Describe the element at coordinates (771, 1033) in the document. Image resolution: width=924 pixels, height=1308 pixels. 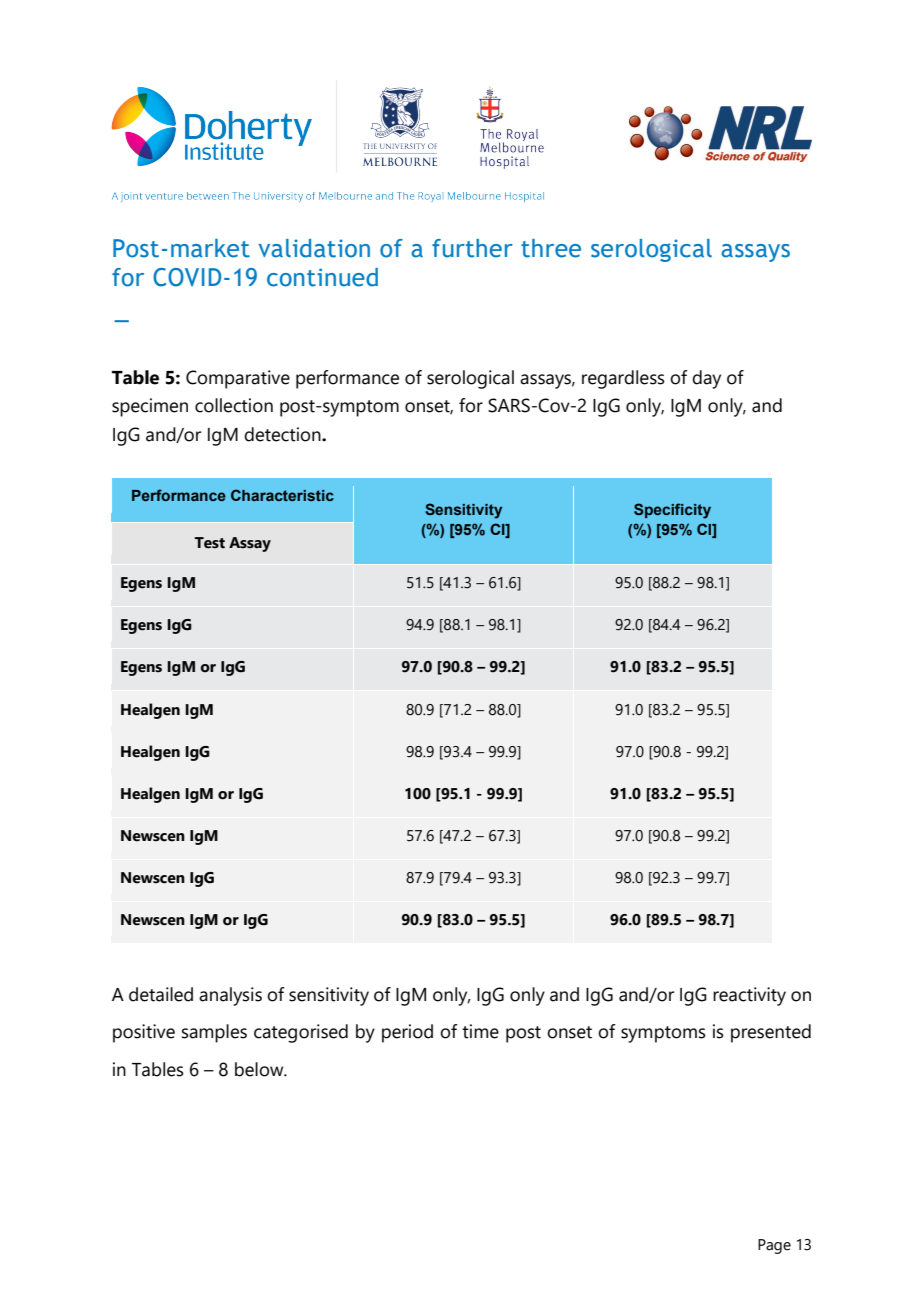
I see `presented` at that location.
